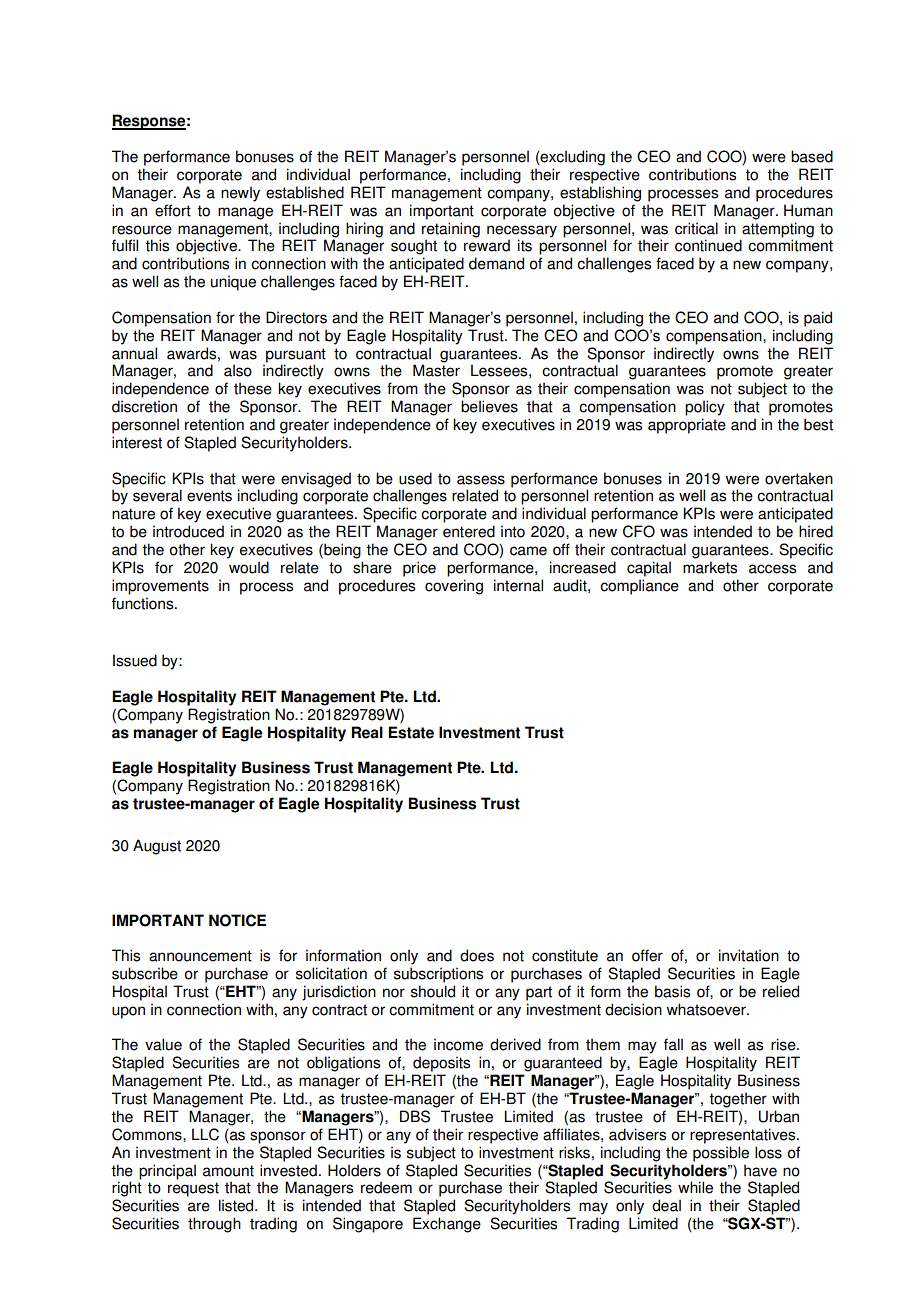 This page has height=1308, width=924. What do you see at coordinates (451, 230) in the page?
I see `retaining` at bounding box center [451, 230].
